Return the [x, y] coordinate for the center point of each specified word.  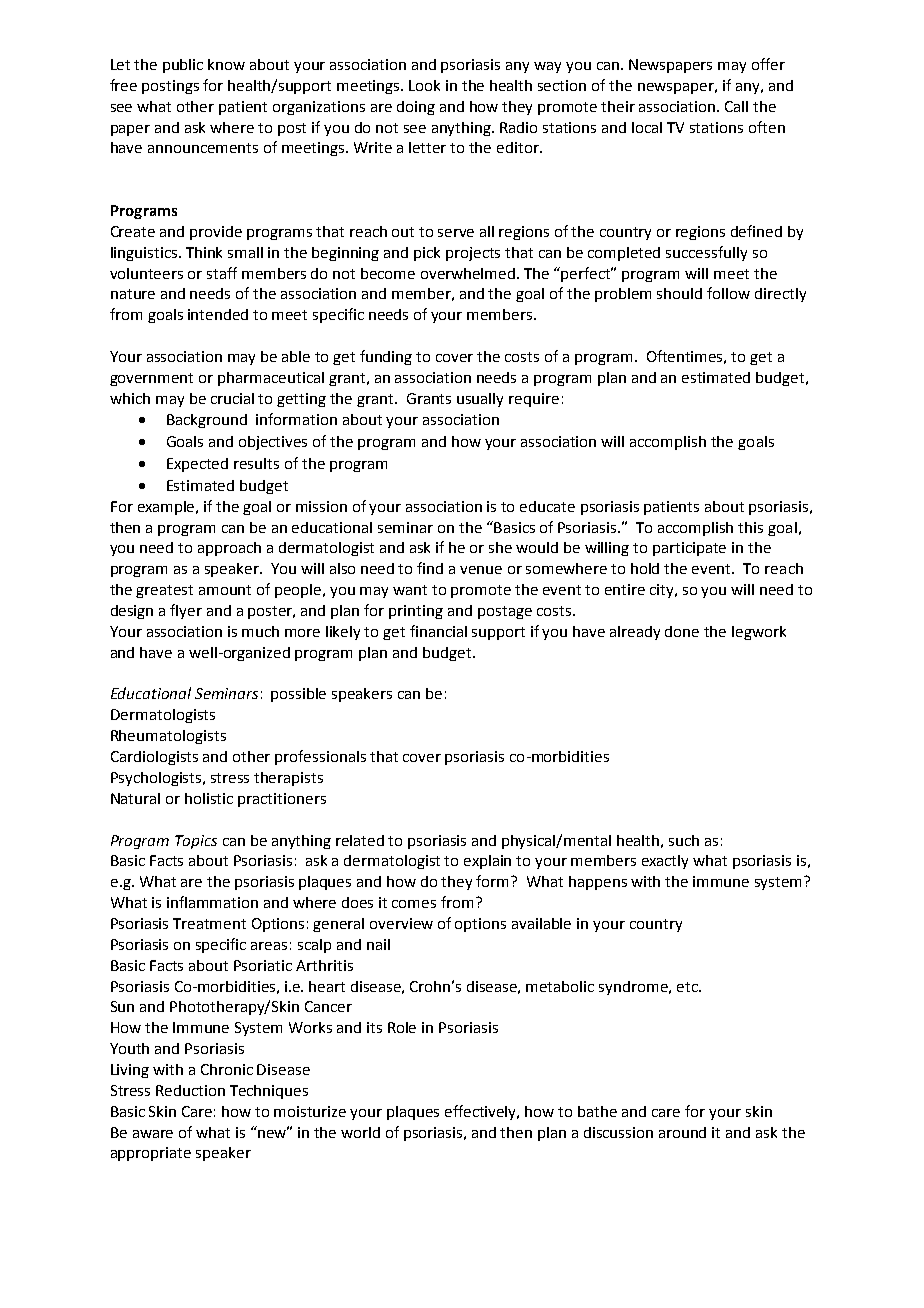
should [679, 293]
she [500, 547]
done [682, 631]
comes [414, 904]
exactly [665, 862]
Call [736, 106]
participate [689, 549]
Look [424, 85]
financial [438, 631]
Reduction [190, 1090]
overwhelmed [469, 273]
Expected [197, 465]
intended [218, 314]
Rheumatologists [168, 737]
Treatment [209, 923]
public [183, 66]
